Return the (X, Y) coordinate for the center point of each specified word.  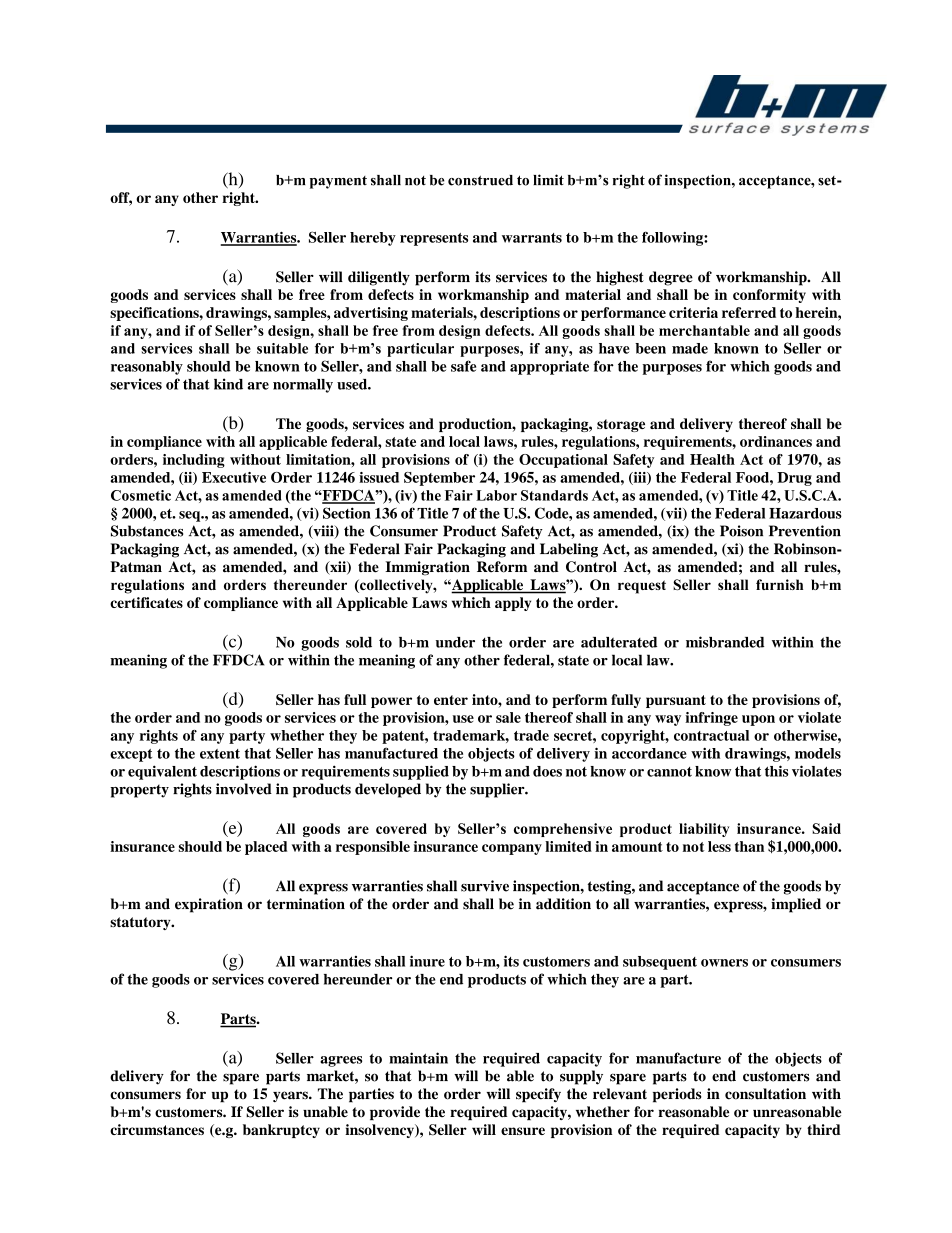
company (512, 849)
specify (538, 1095)
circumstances (157, 1129)
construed (480, 180)
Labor (496, 495)
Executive (234, 477)
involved (244, 789)
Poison (741, 531)
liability (704, 830)
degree (671, 278)
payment (338, 182)
